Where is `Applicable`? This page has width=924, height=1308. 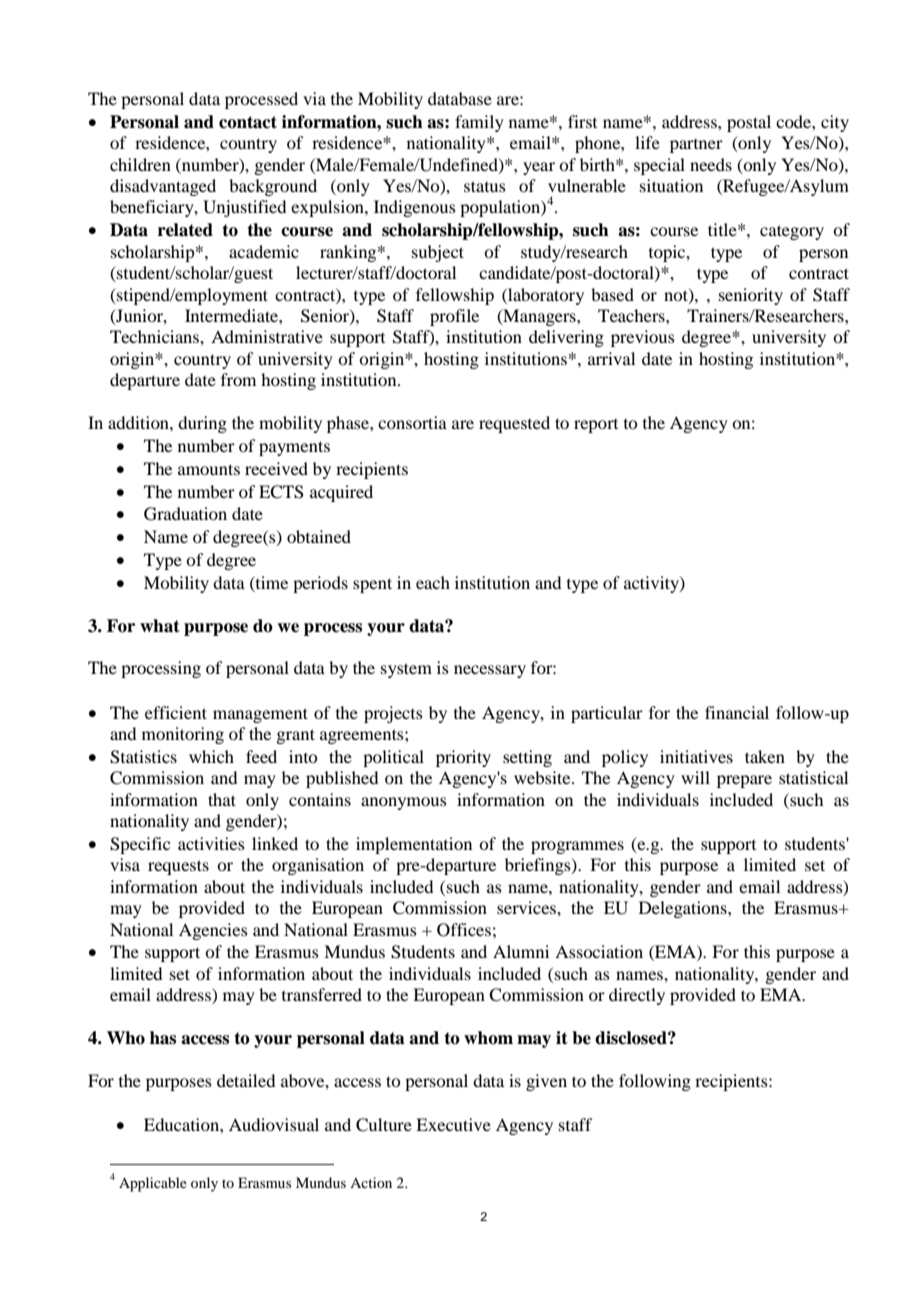
Applicable is located at coordinates (153, 1184).
